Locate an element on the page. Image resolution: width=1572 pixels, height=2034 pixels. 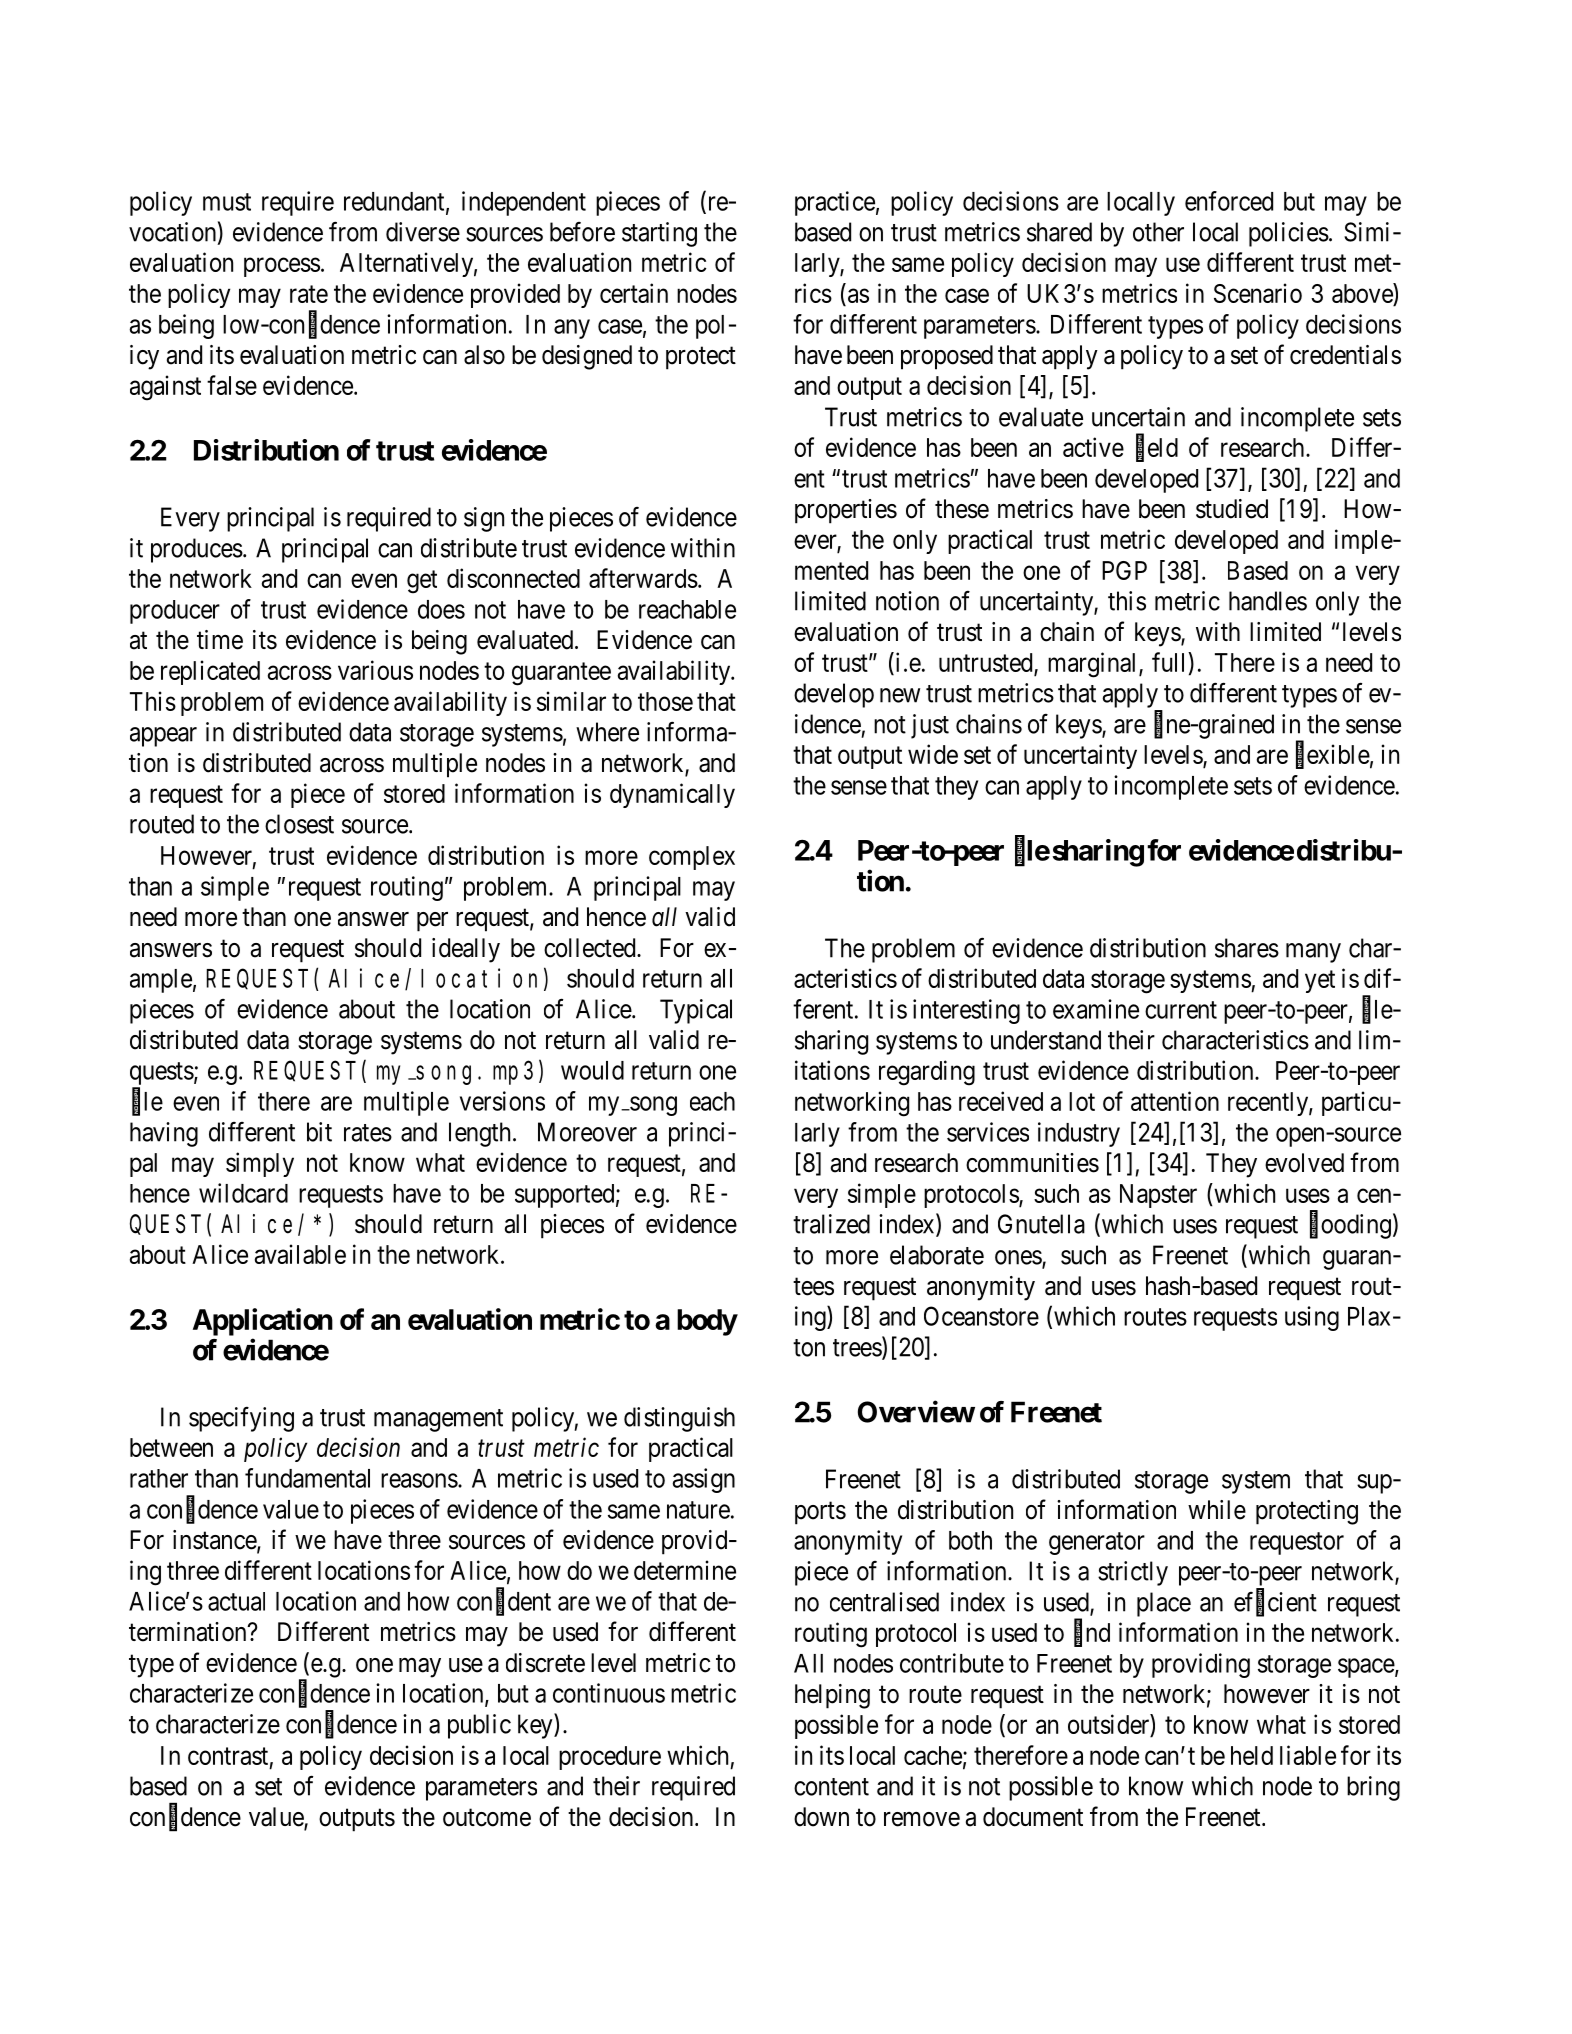
bit is located at coordinates (319, 1132).
